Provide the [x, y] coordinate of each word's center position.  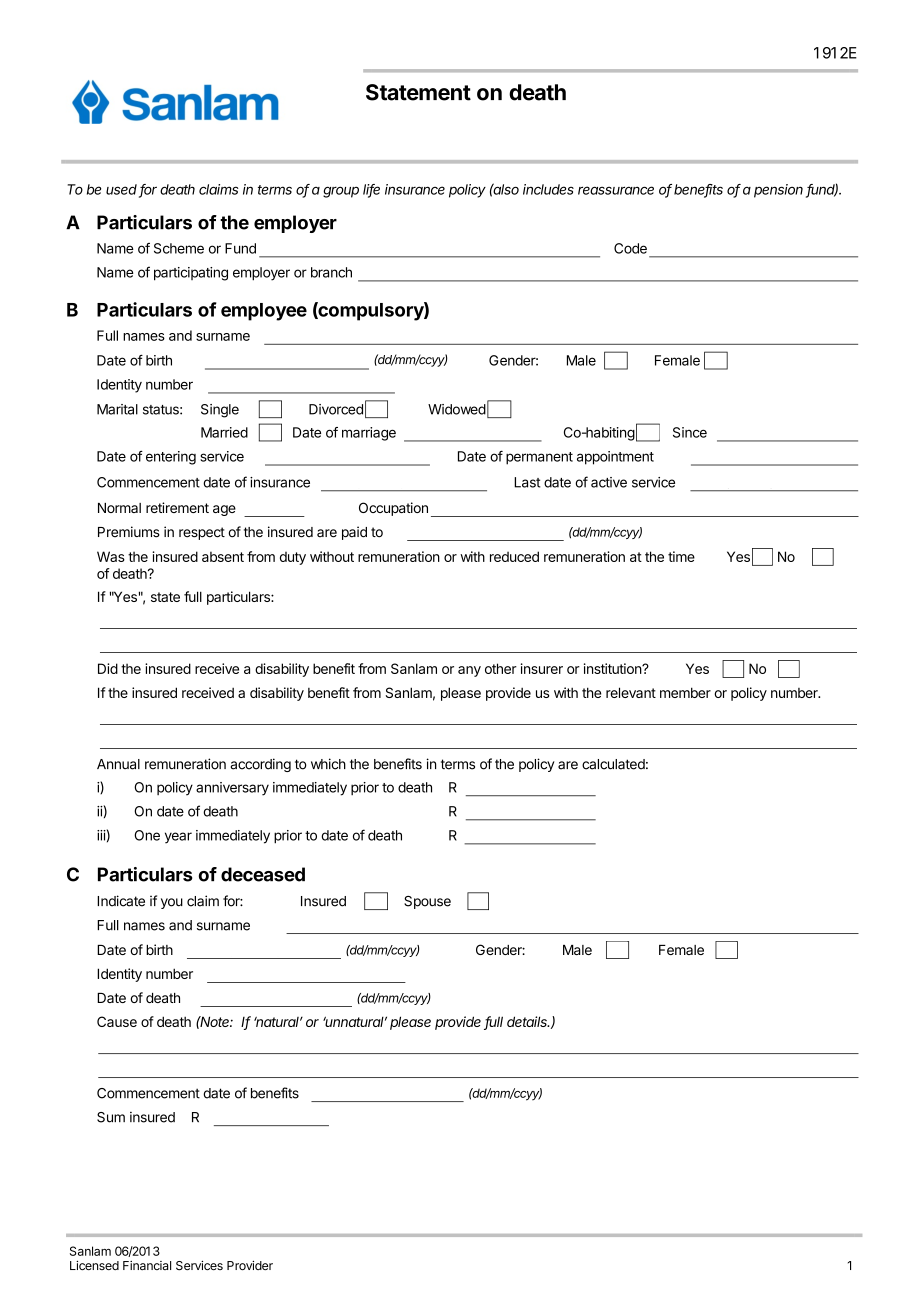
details [528, 1021]
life [371, 190]
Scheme [179, 248]
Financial [147, 1265]
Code [630, 248]
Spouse [427, 902]
